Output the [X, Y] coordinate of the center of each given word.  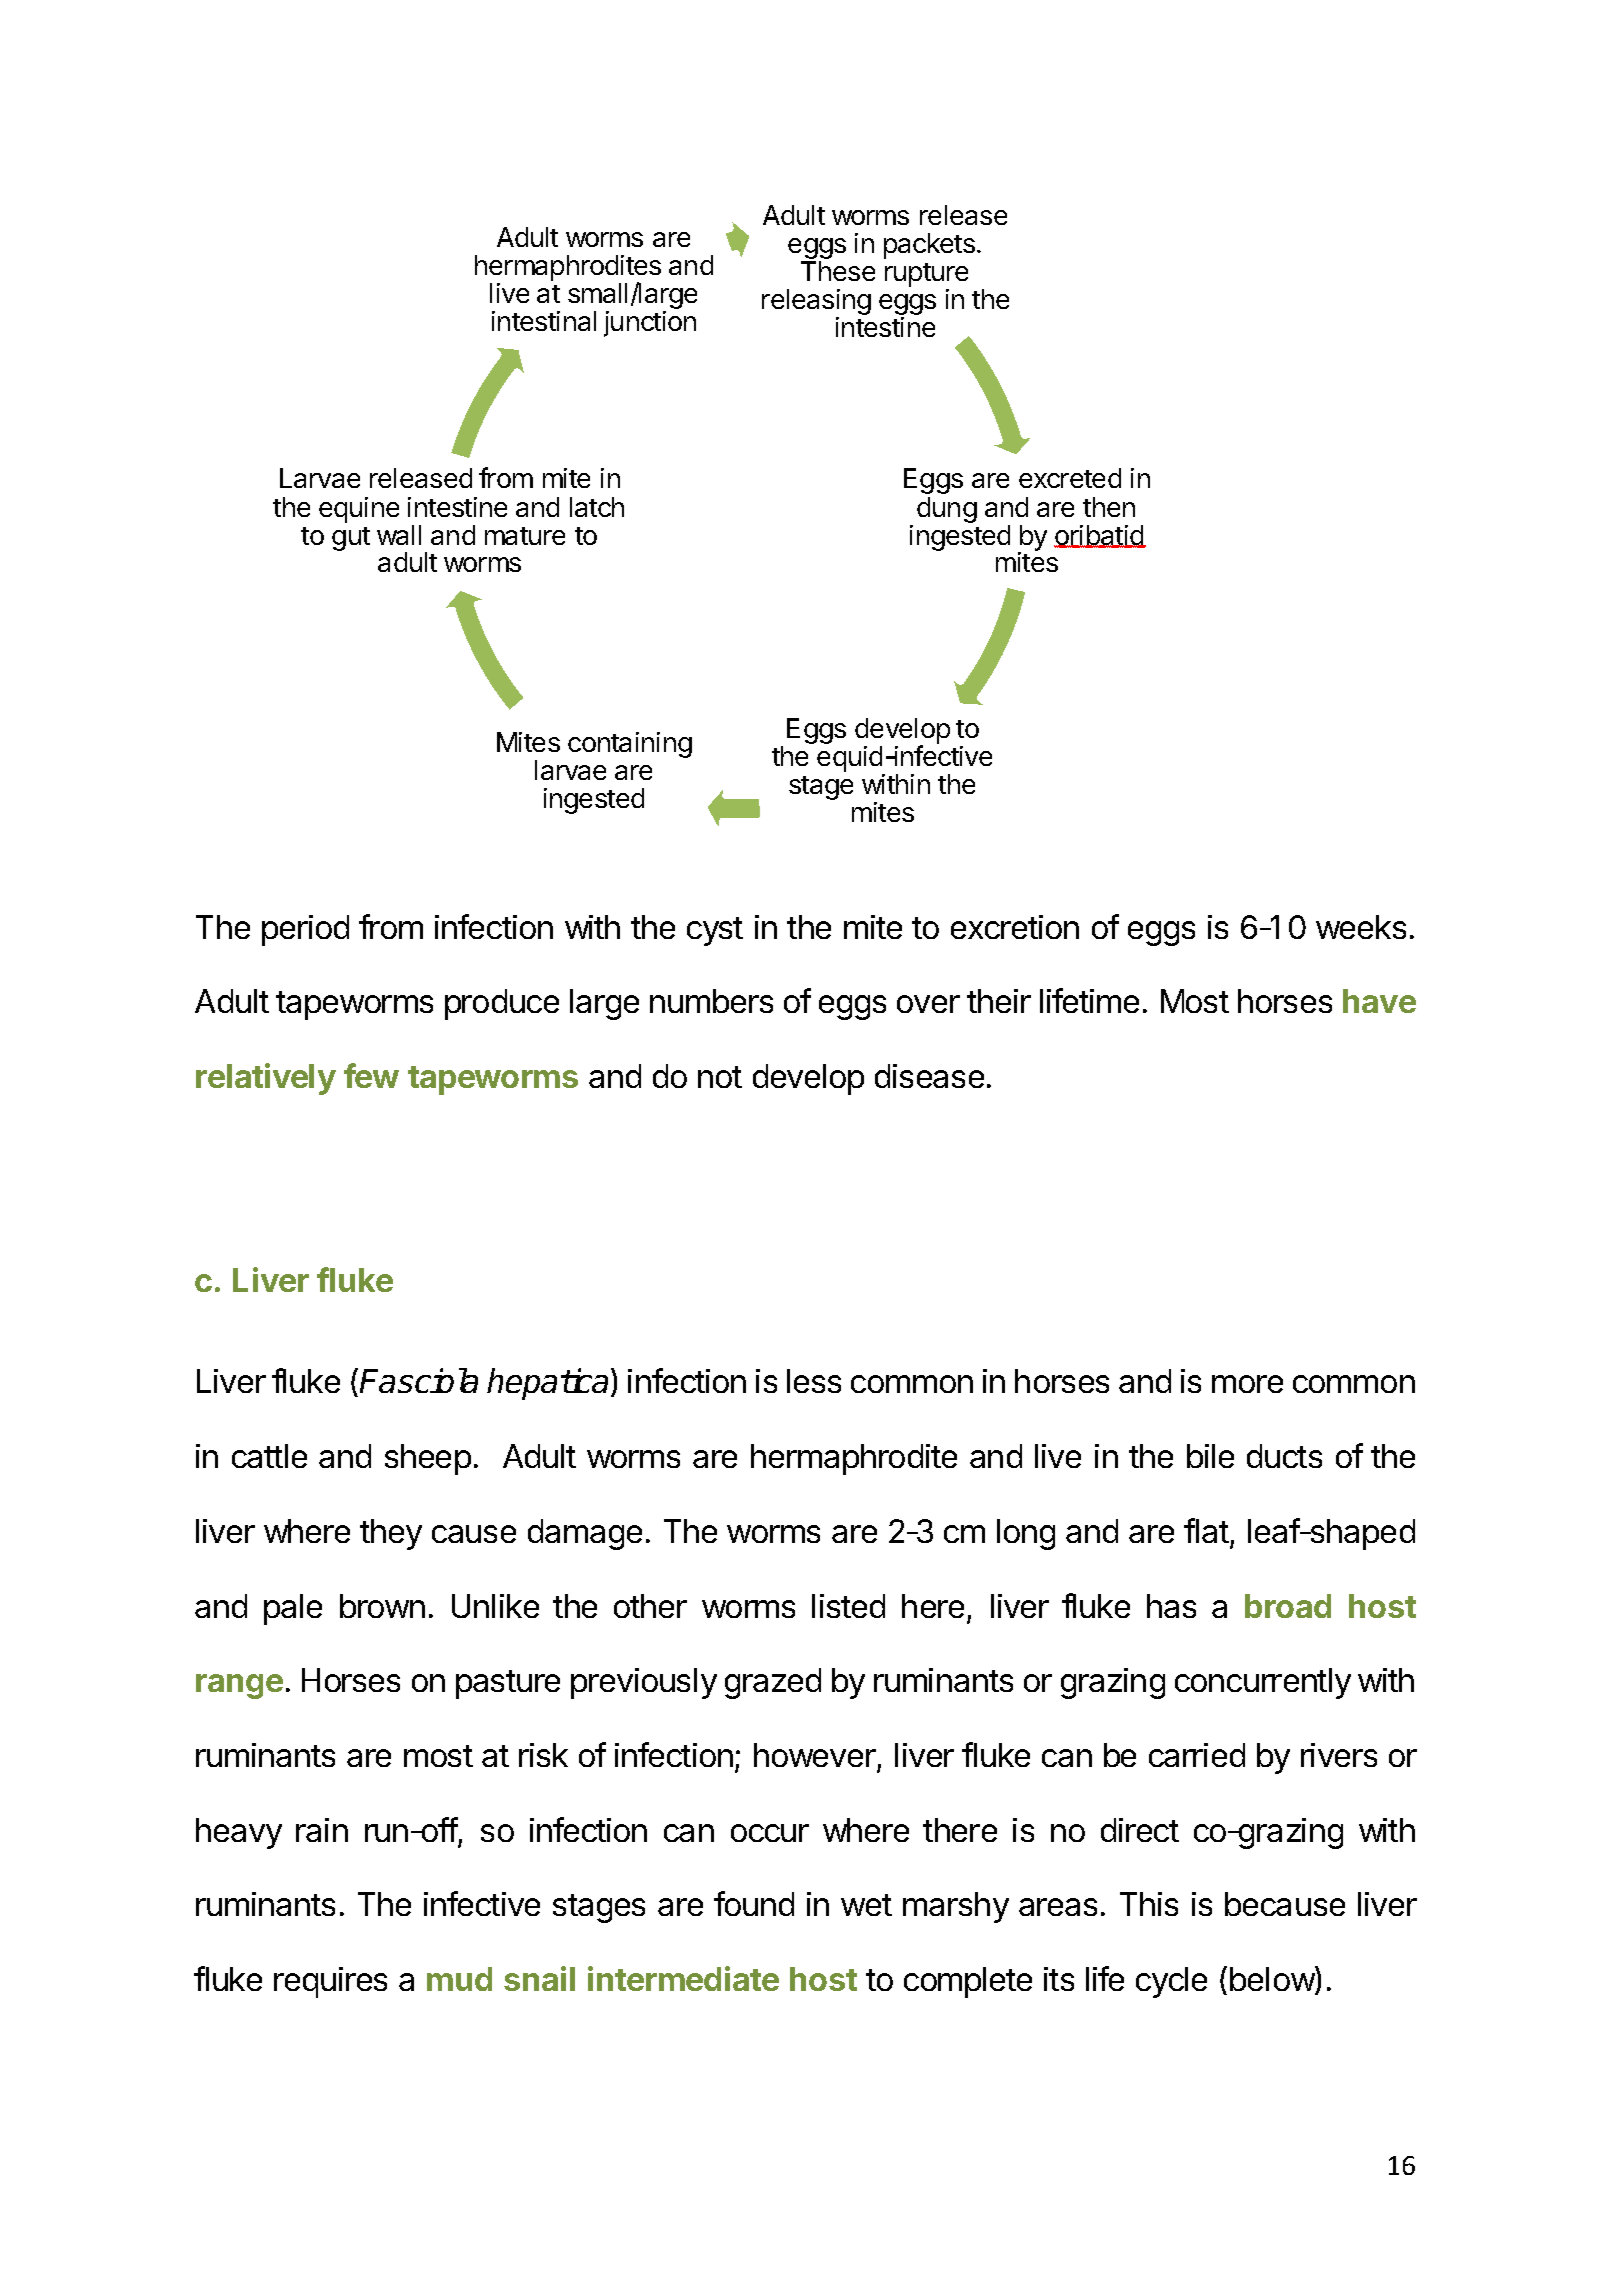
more [1247, 1384]
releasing [816, 303]
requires [330, 1982]
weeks [1361, 927]
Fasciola [419, 1380]
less [814, 1381]
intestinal [544, 321]
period [305, 930]
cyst [715, 931]
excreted [1070, 478]
